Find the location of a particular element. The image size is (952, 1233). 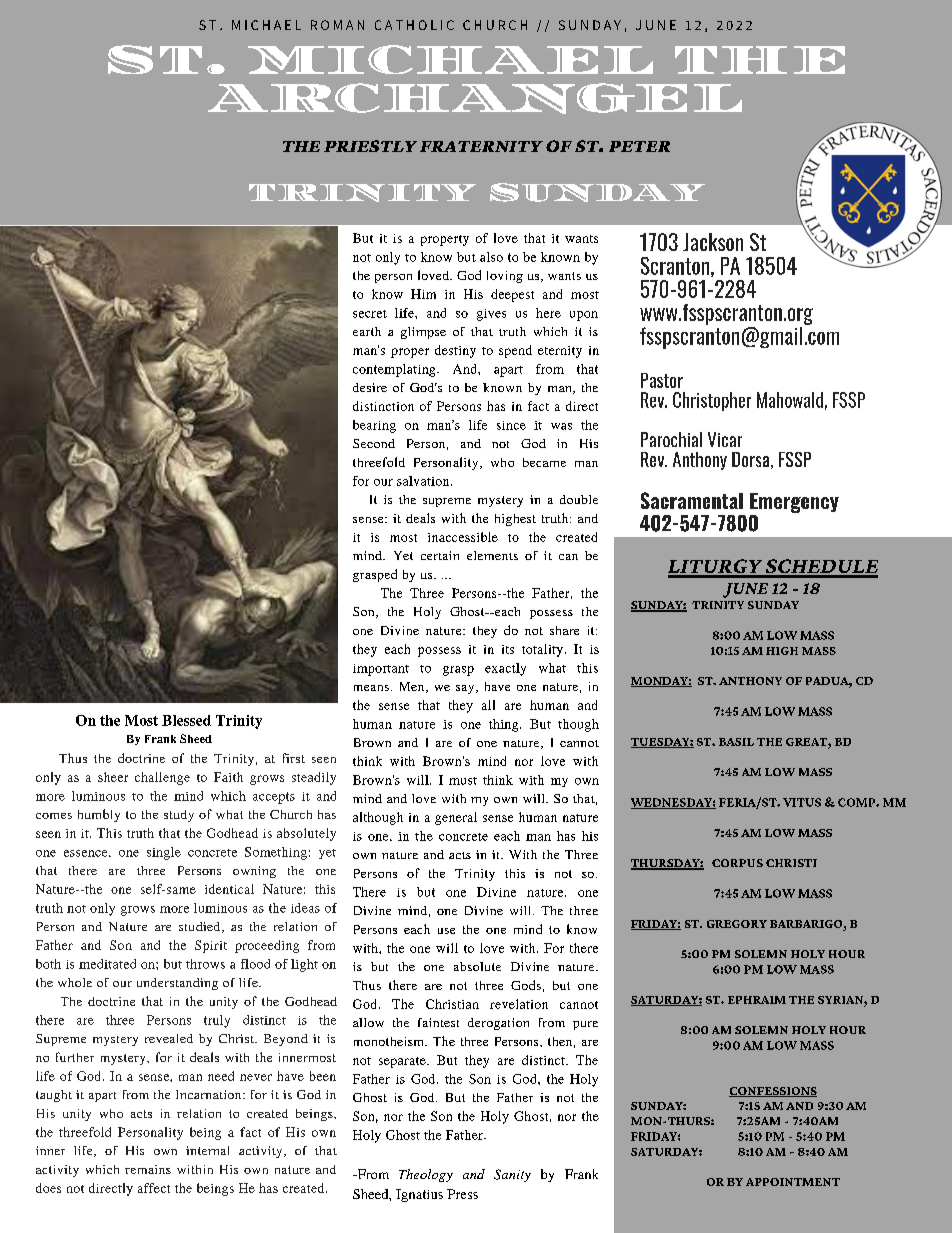

Blessed is located at coordinates (186, 720).
